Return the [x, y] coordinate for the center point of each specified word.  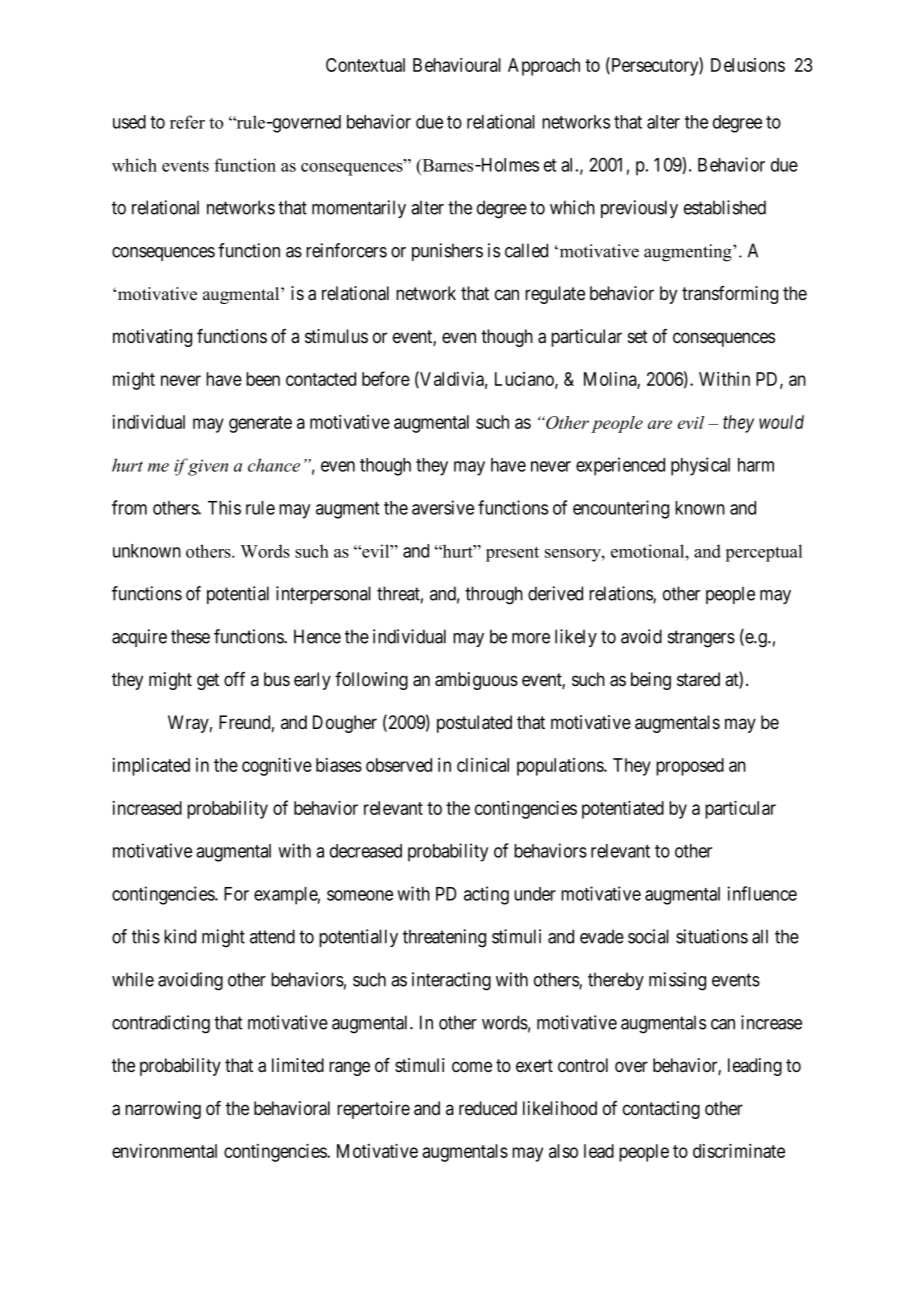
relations [621, 594]
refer [187, 122]
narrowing [163, 1110]
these [190, 636]
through [494, 595]
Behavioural [457, 65]
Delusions [748, 65]
